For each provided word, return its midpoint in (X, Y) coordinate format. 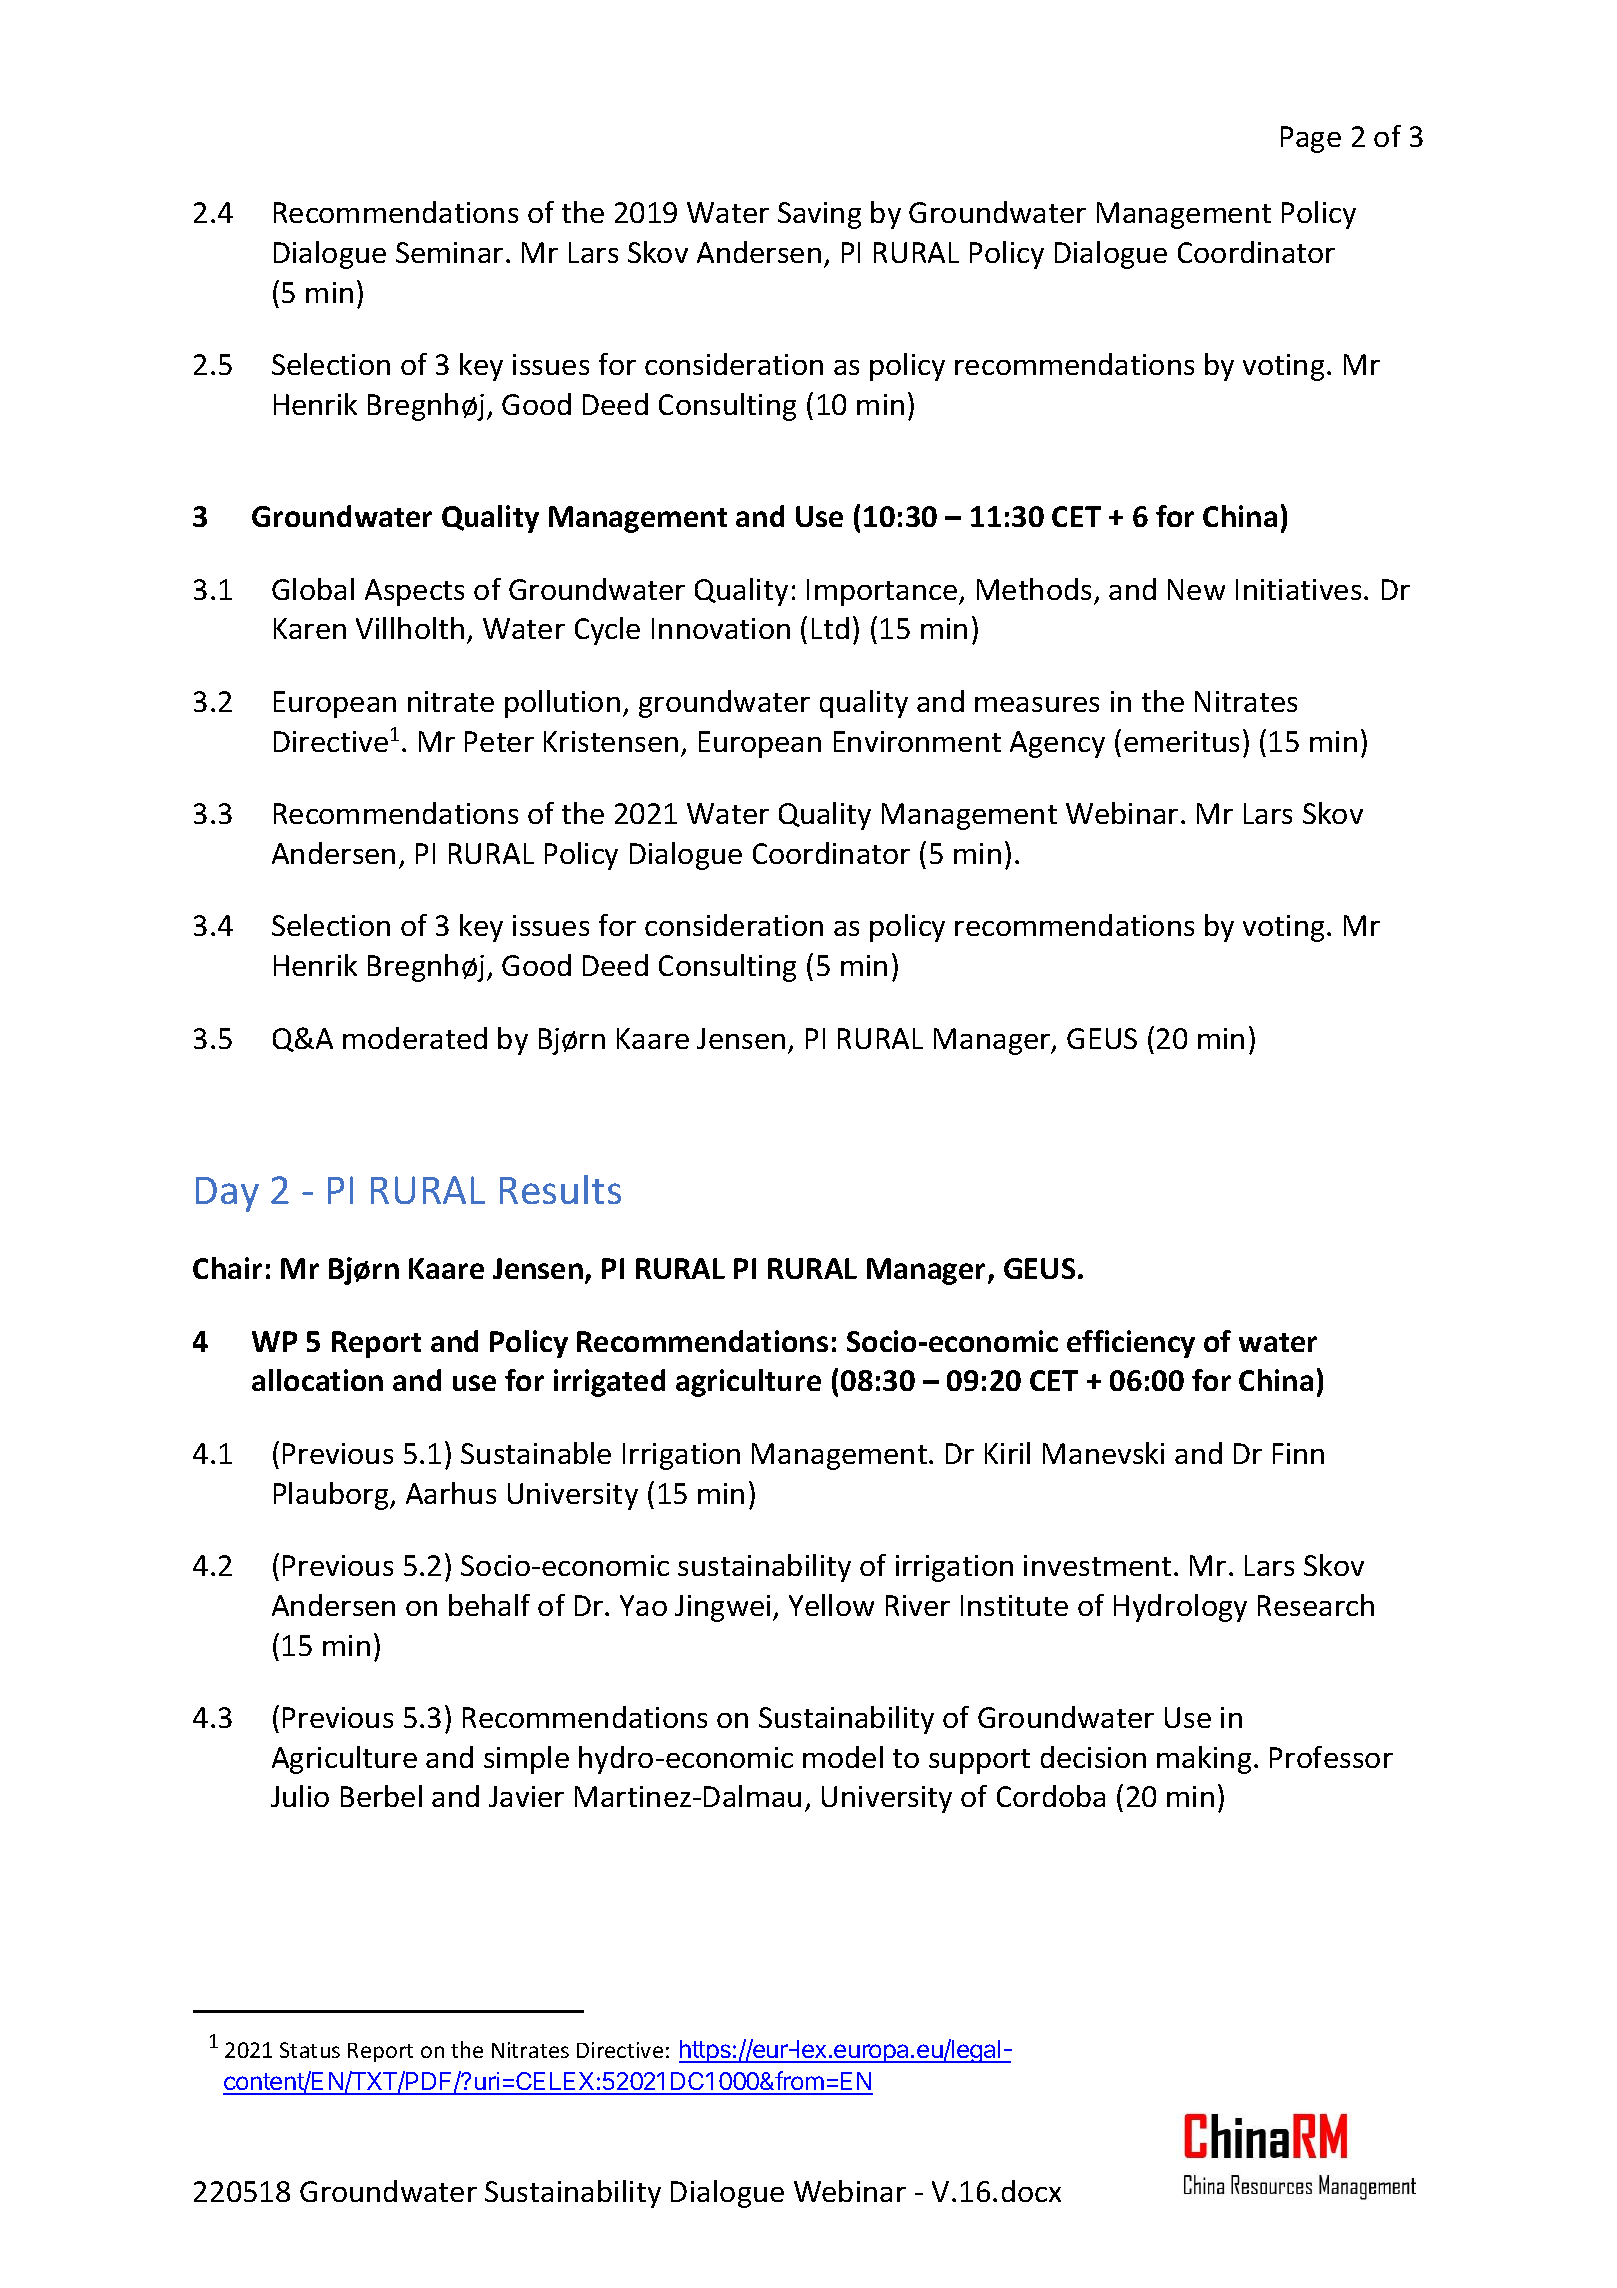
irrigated (609, 1383)
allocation (317, 1380)
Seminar (449, 252)
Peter (499, 741)
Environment (917, 741)
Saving (819, 215)
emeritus (1181, 741)
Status (310, 2050)
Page (1311, 139)
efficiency (1131, 1344)
